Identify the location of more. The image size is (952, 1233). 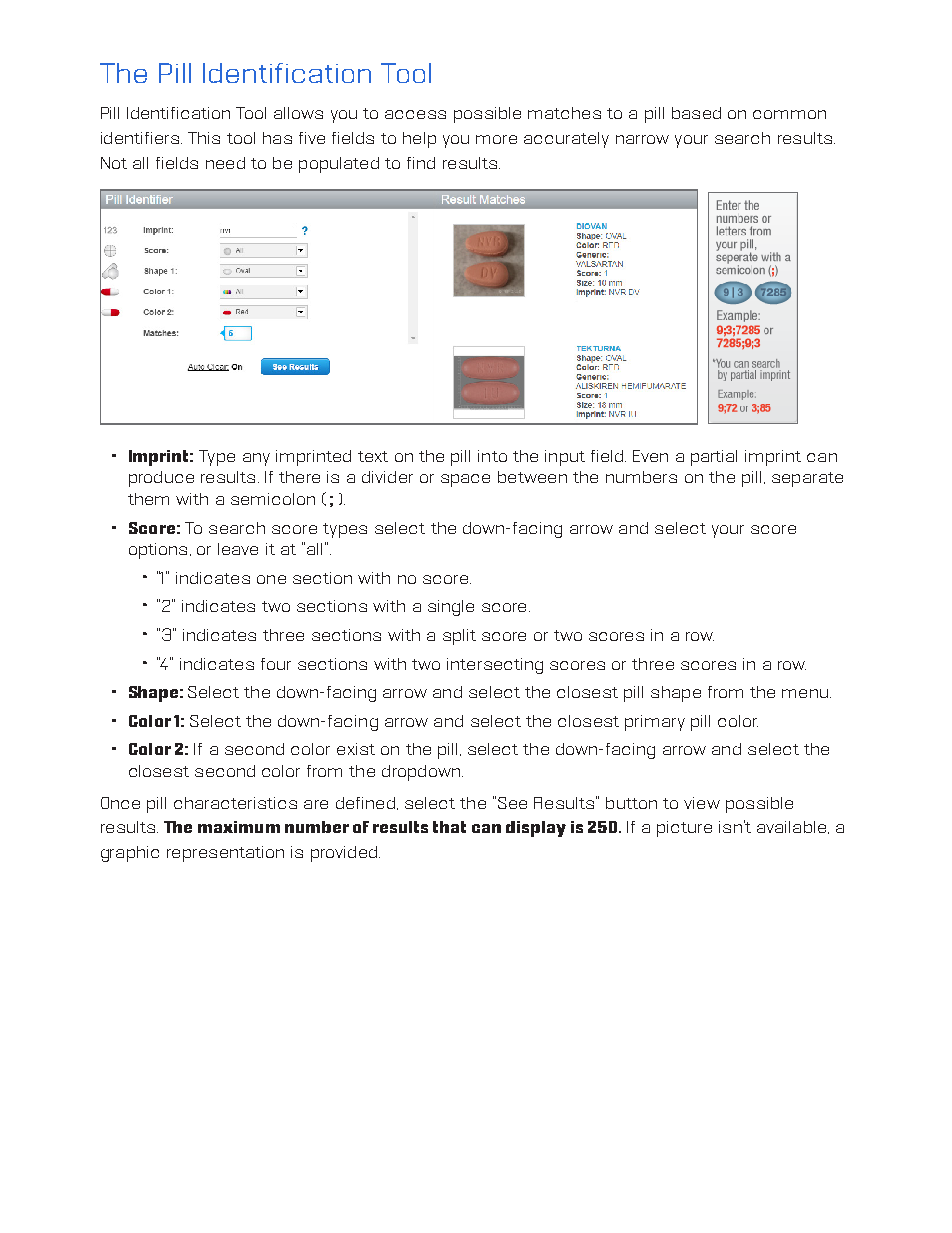
(496, 139).
